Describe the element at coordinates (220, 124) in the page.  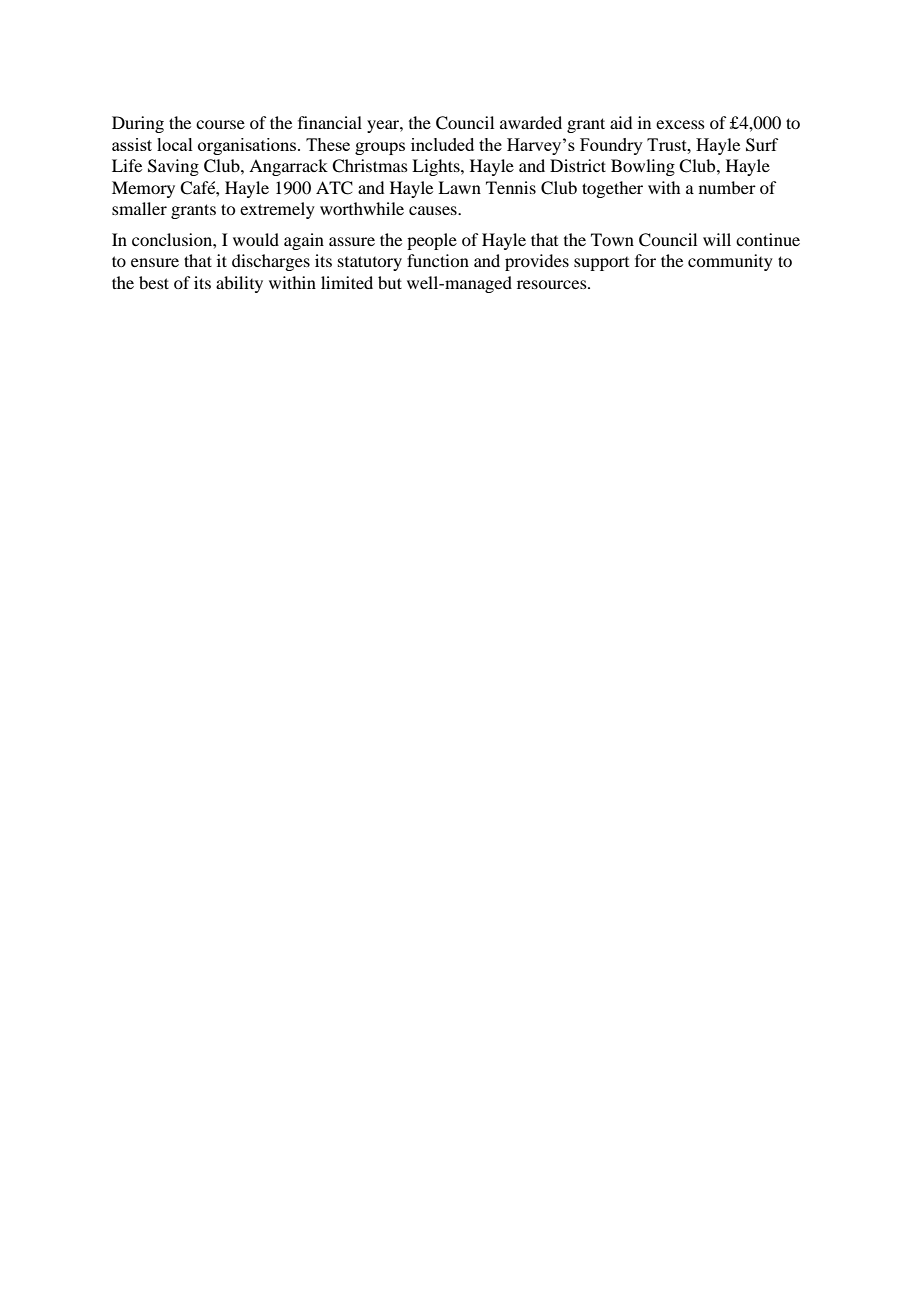
I see `course` at that location.
